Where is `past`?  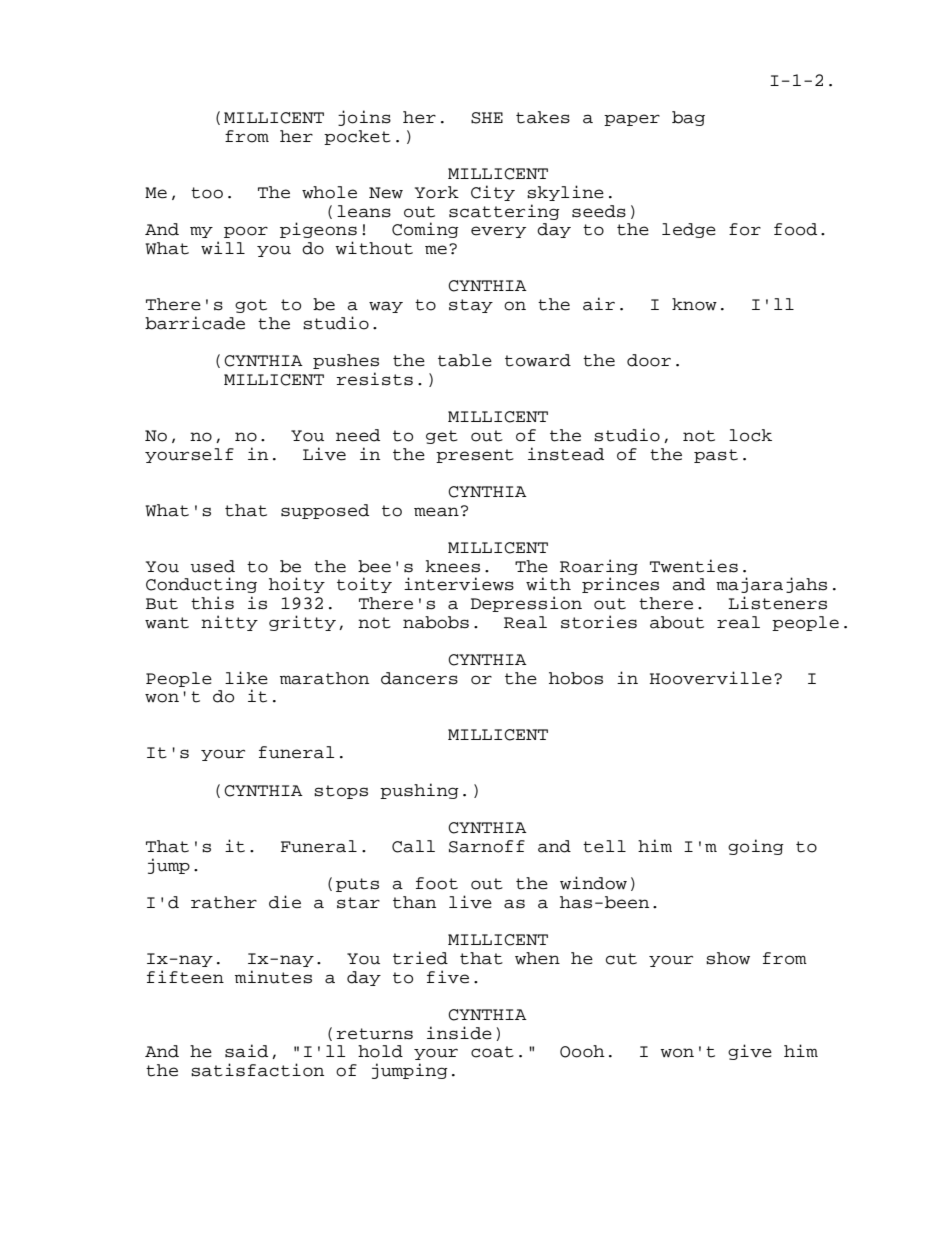
past is located at coordinates (716, 456).
